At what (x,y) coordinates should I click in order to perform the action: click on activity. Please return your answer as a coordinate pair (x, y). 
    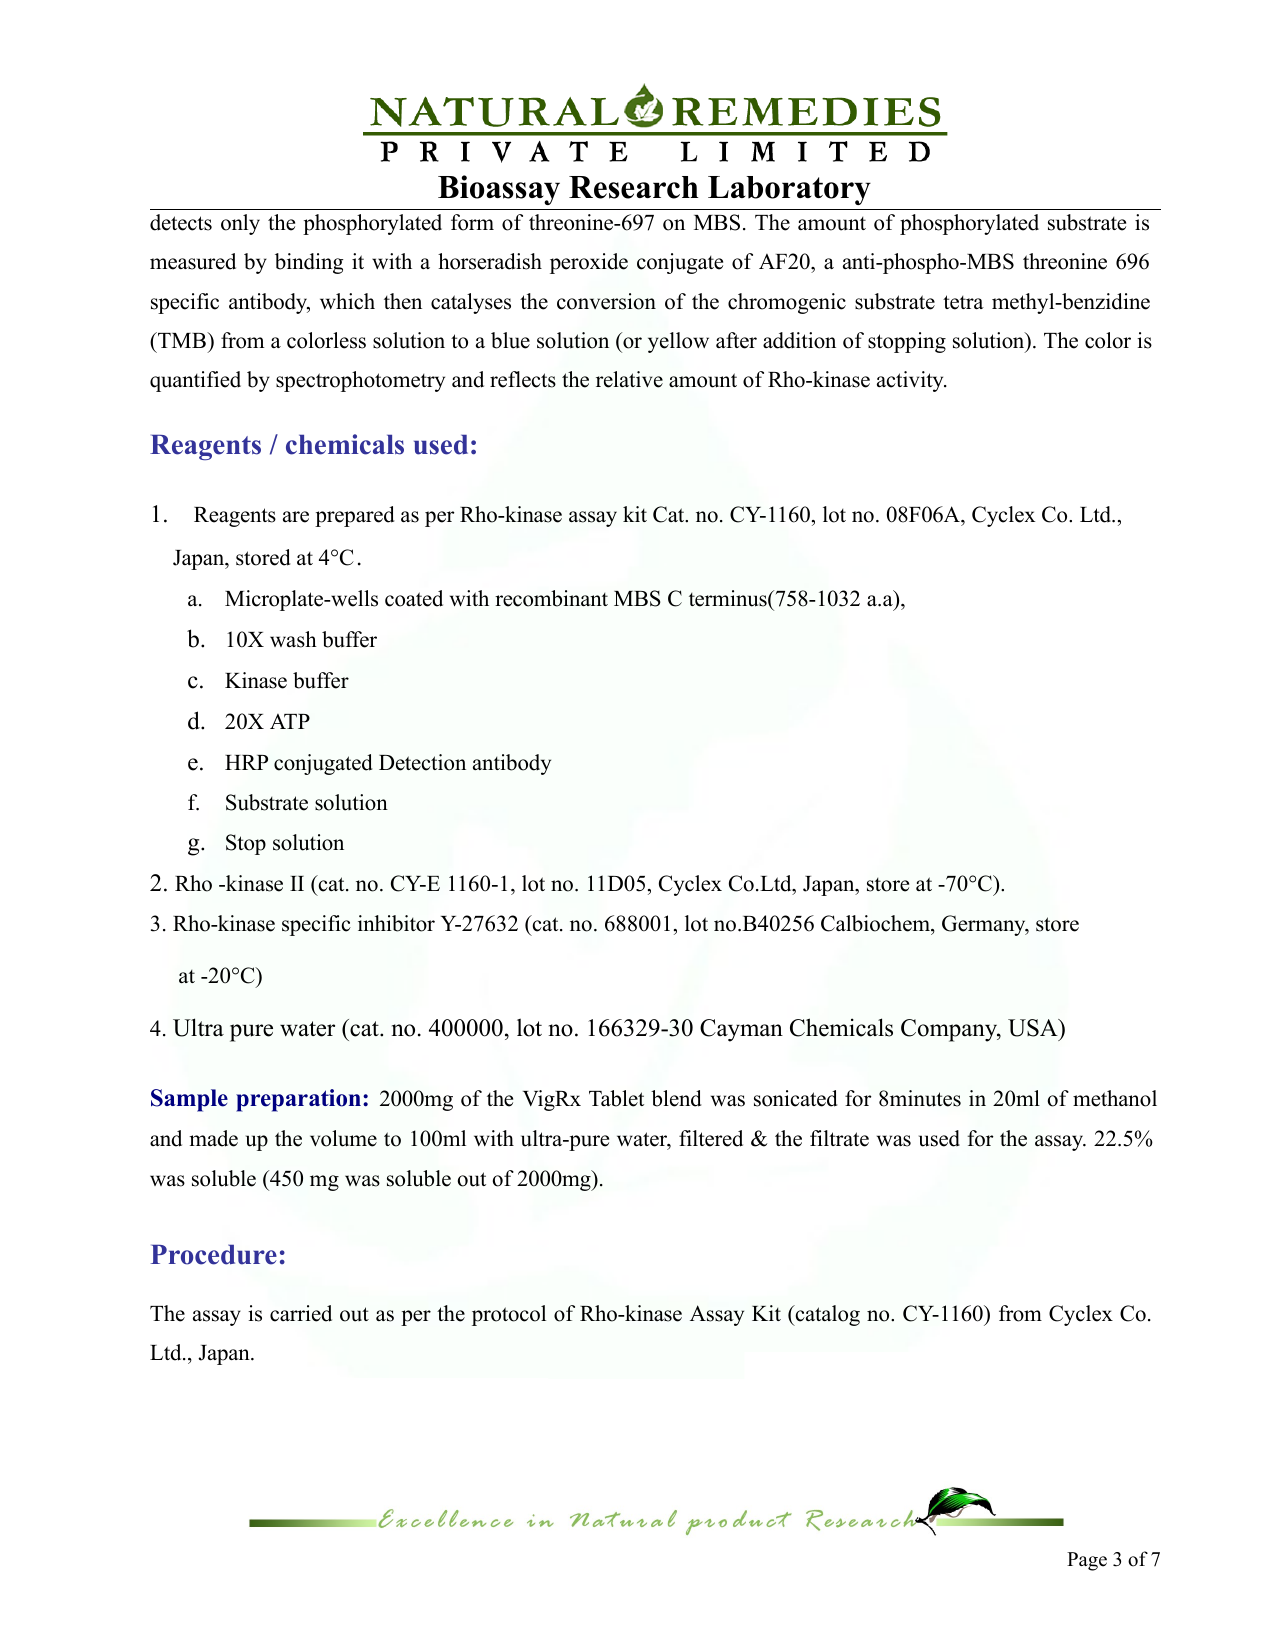
    Looking at the image, I should click on (911, 381).
